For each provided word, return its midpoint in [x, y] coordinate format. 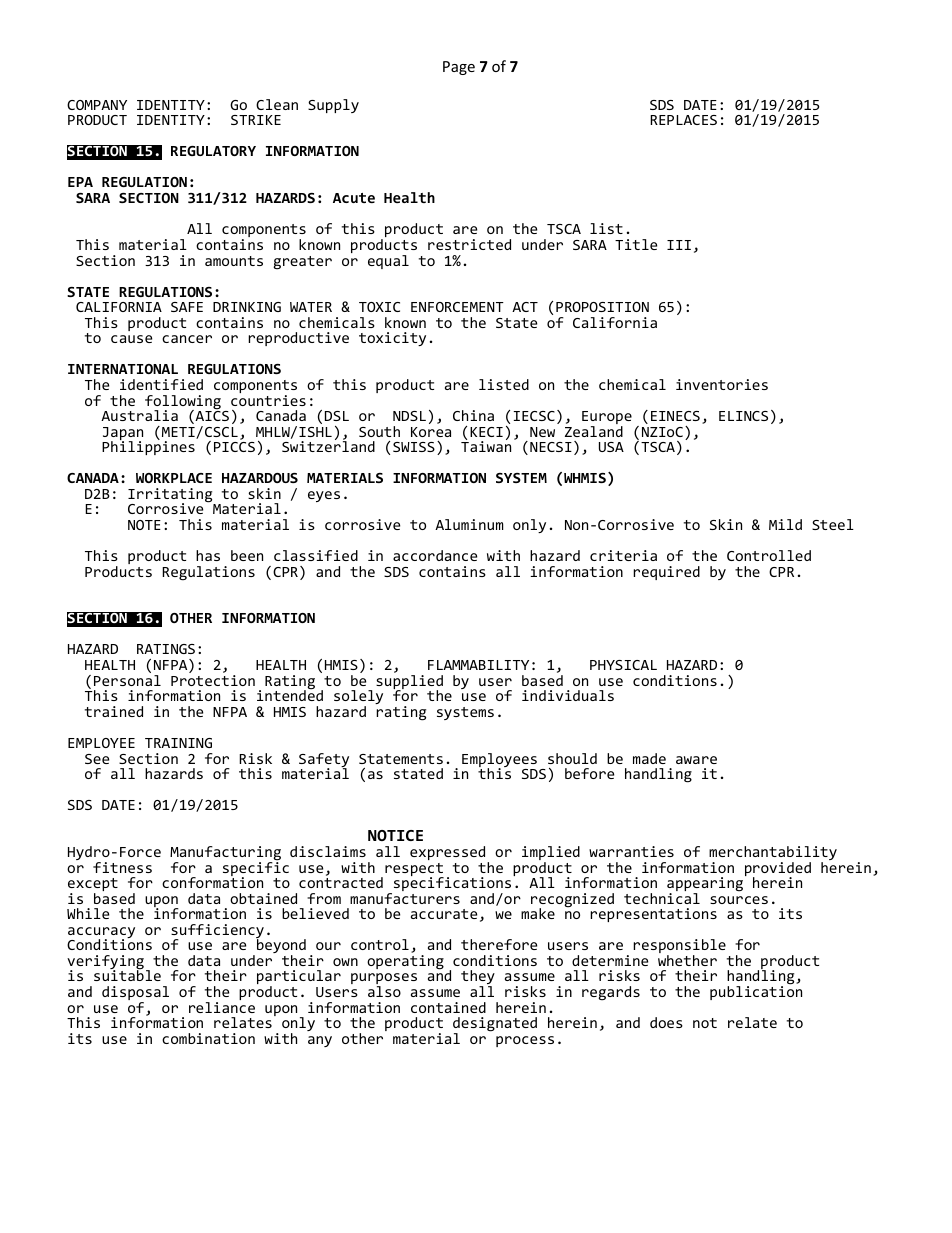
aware [696, 760]
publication [756, 992]
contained [448, 1007]
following [183, 403]
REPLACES [683, 120]
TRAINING [178, 743]
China [473, 415]
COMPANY [97, 105]
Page [459, 68]
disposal [135, 994]
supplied [409, 683]
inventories [722, 384]
